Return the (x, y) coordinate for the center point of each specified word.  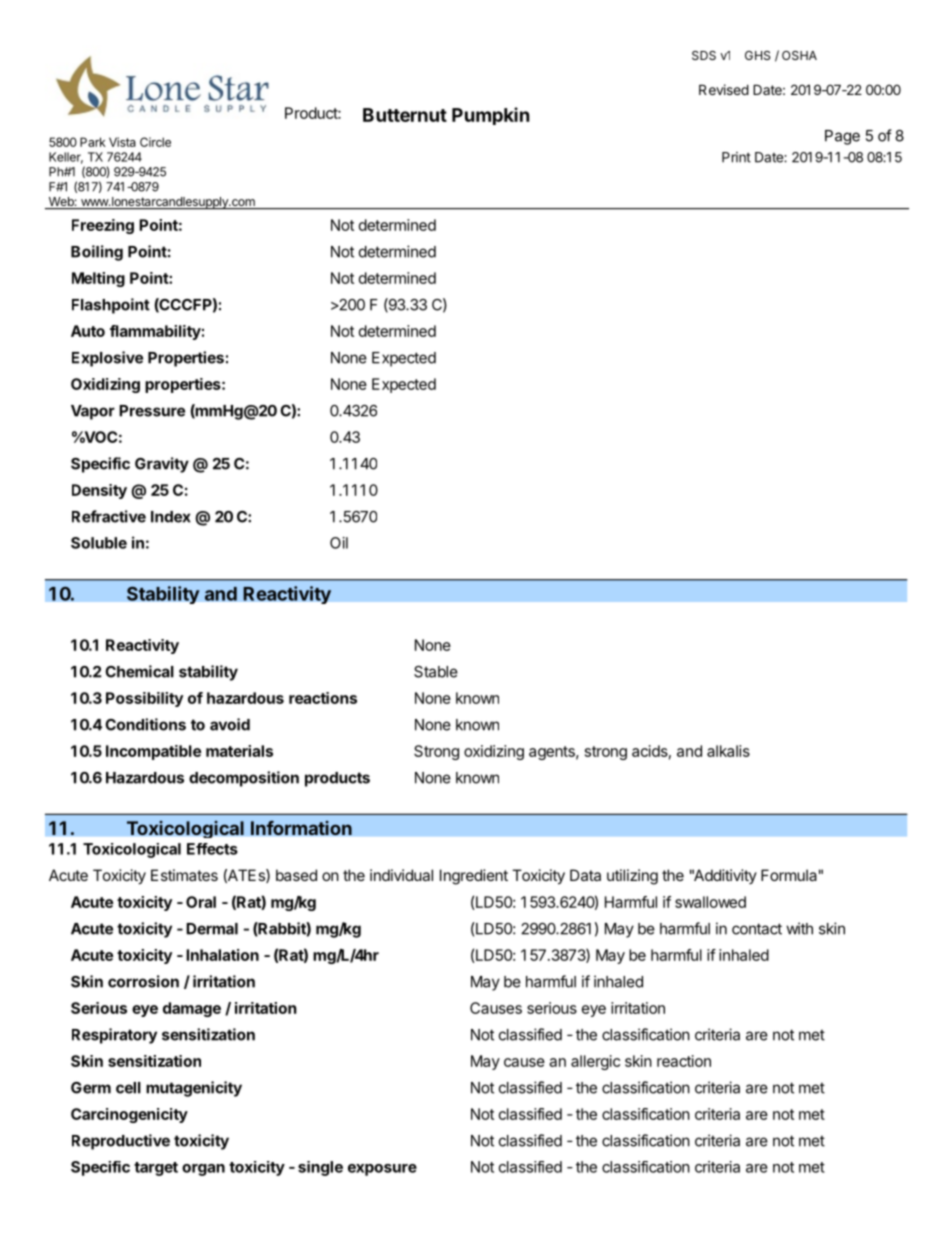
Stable (436, 672)
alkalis (728, 751)
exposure (382, 1170)
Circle (155, 142)
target (156, 1169)
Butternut (405, 115)
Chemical (139, 671)
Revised (724, 89)
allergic (595, 1062)
